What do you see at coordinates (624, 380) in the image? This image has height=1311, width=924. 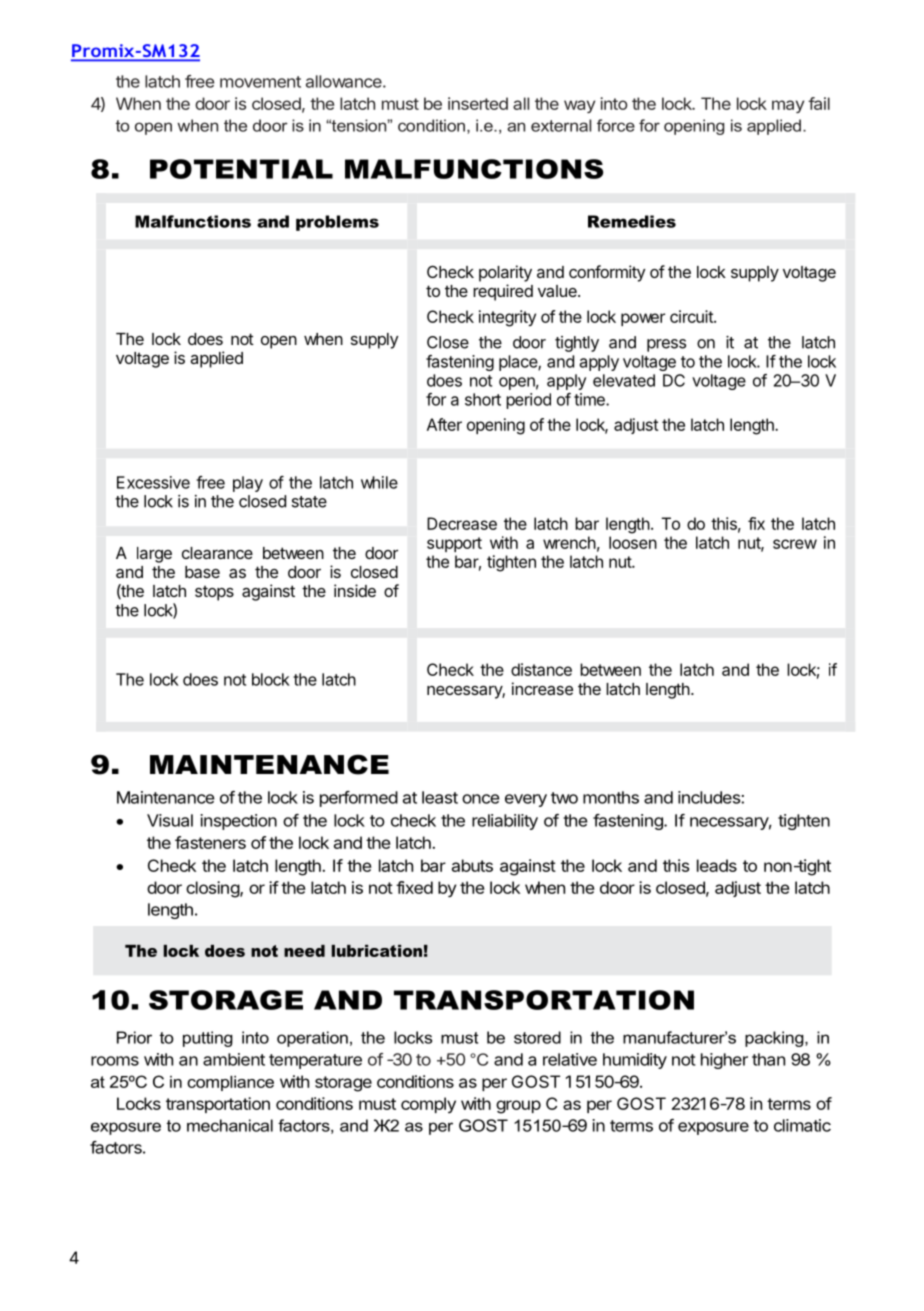 I see `elevated` at bounding box center [624, 380].
